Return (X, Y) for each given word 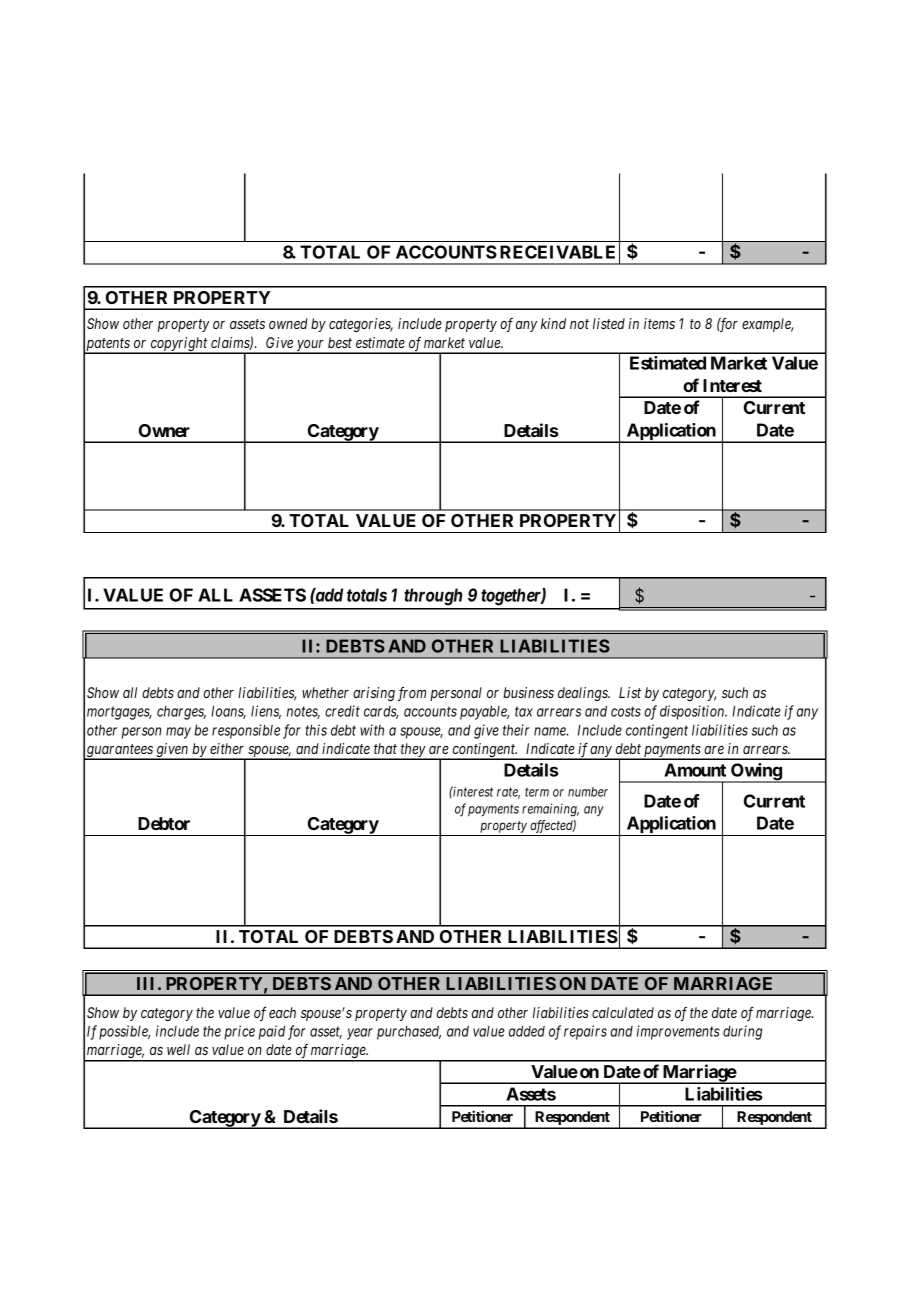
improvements (678, 1032)
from (412, 694)
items (659, 323)
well (178, 1049)
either (227, 748)
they (413, 751)
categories (361, 325)
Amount (695, 770)
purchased (409, 1033)
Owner (164, 430)
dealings (584, 694)
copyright (179, 345)
